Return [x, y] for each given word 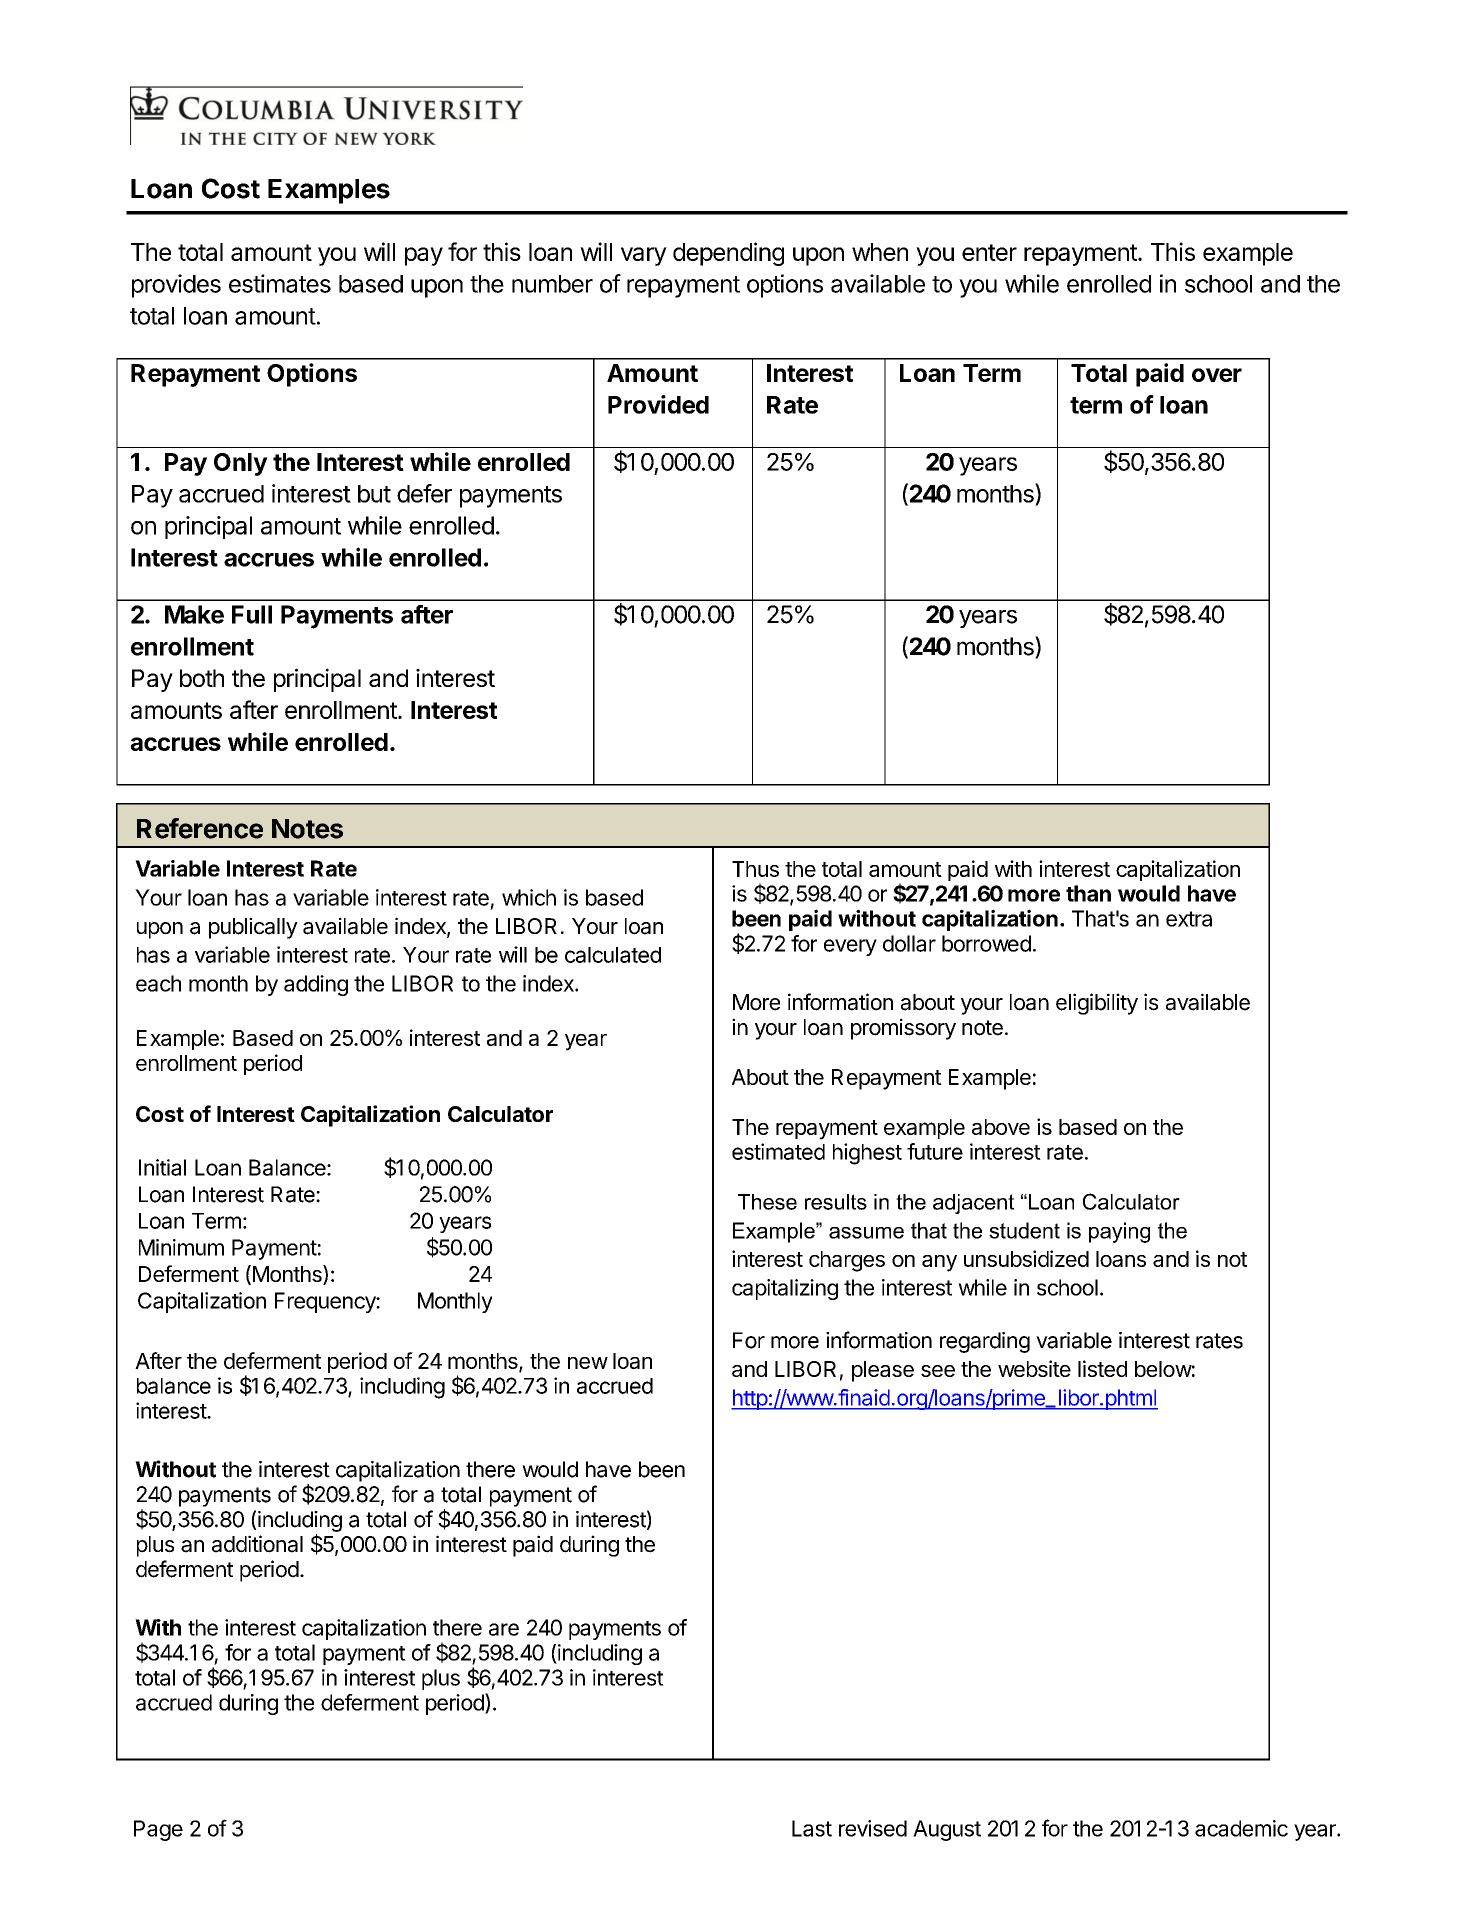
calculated [613, 955]
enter [989, 252]
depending [728, 254]
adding [316, 985]
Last [812, 1828]
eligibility [1097, 1004]
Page [158, 1830]
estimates [280, 283]
